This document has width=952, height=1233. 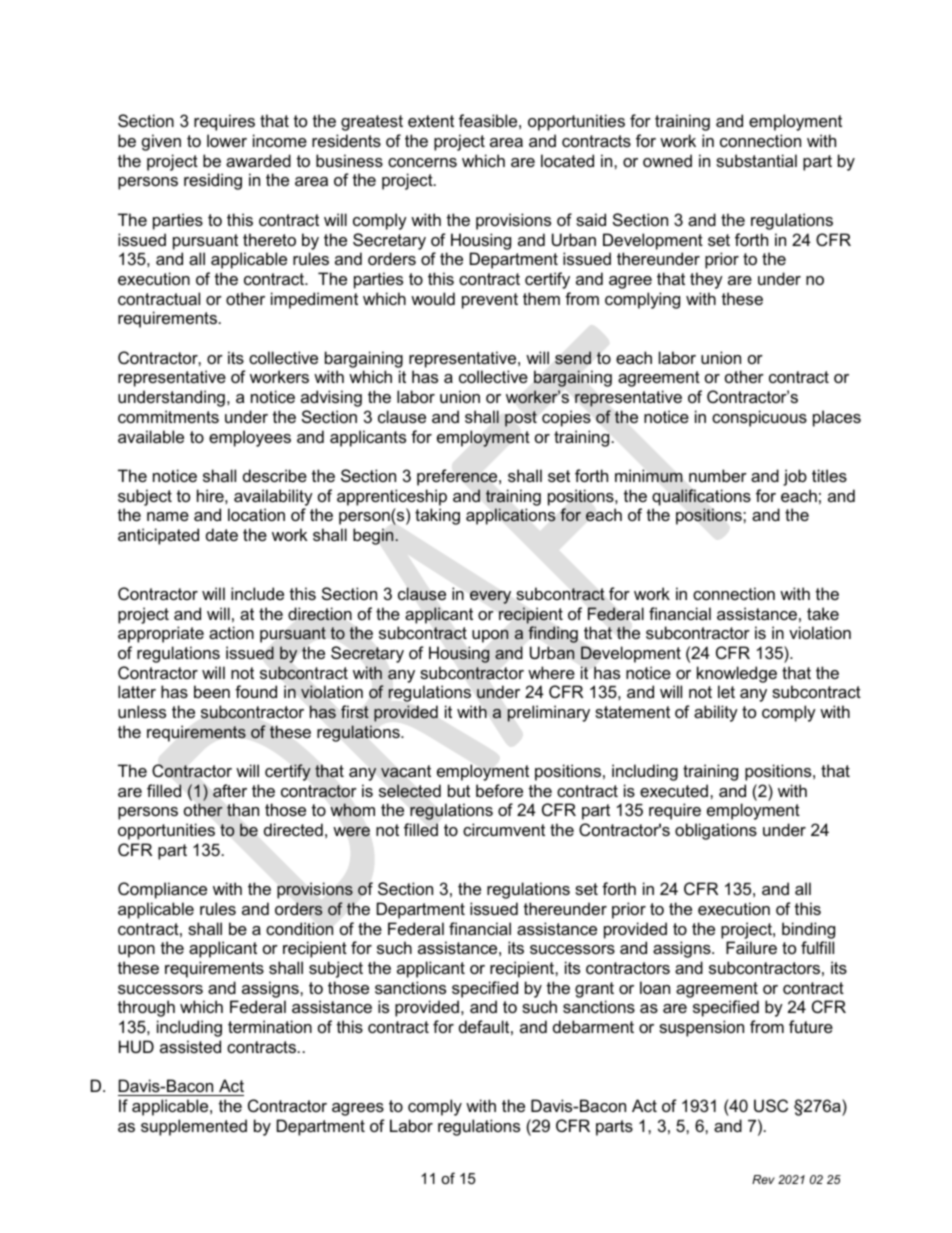 What do you see at coordinates (168, 416) in the document?
I see `commitments` at bounding box center [168, 416].
